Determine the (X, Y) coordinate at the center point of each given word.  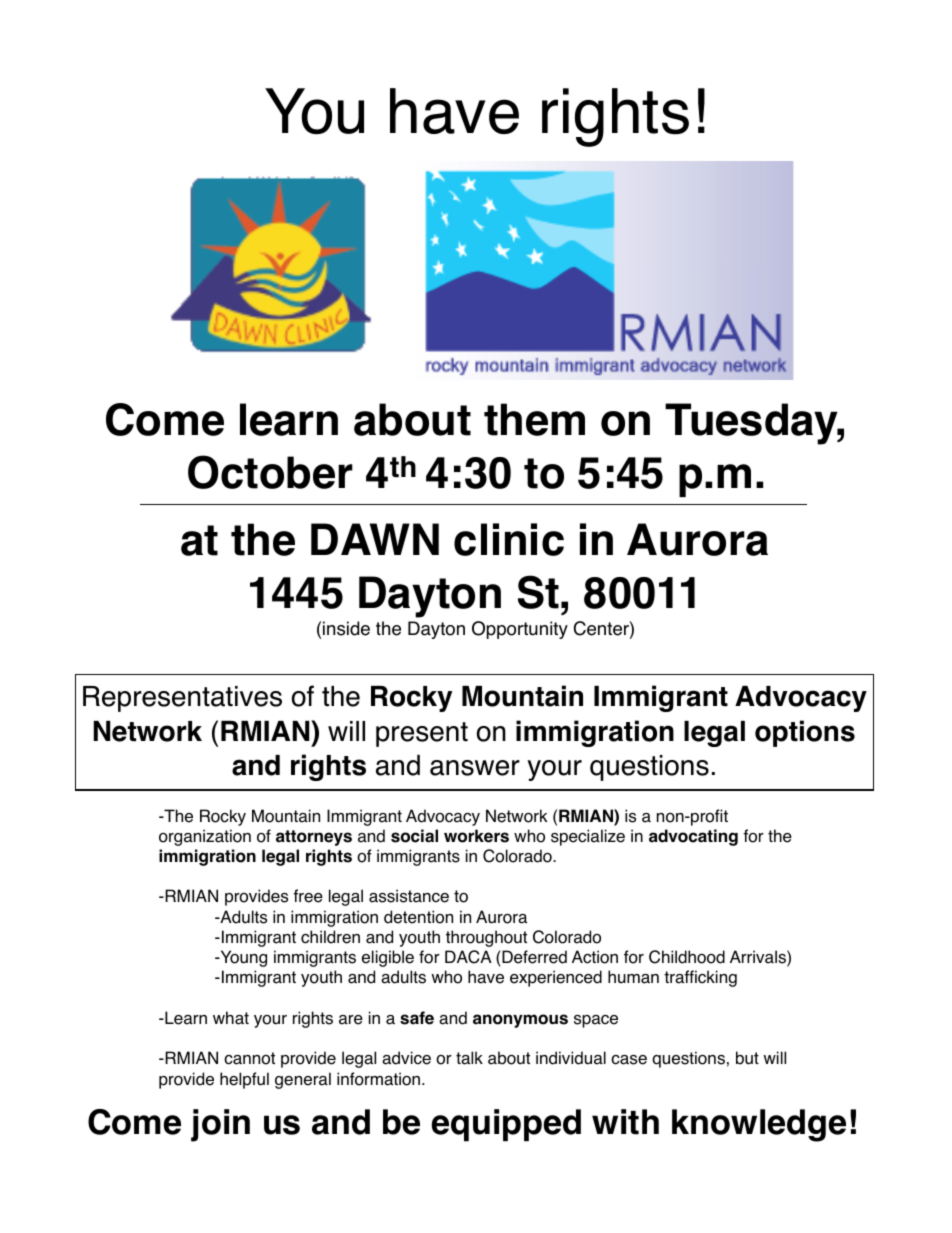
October (270, 472)
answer (475, 768)
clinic (509, 539)
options (805, 733)
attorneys (314, 838)
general (303, 1080)
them (534, 419)
